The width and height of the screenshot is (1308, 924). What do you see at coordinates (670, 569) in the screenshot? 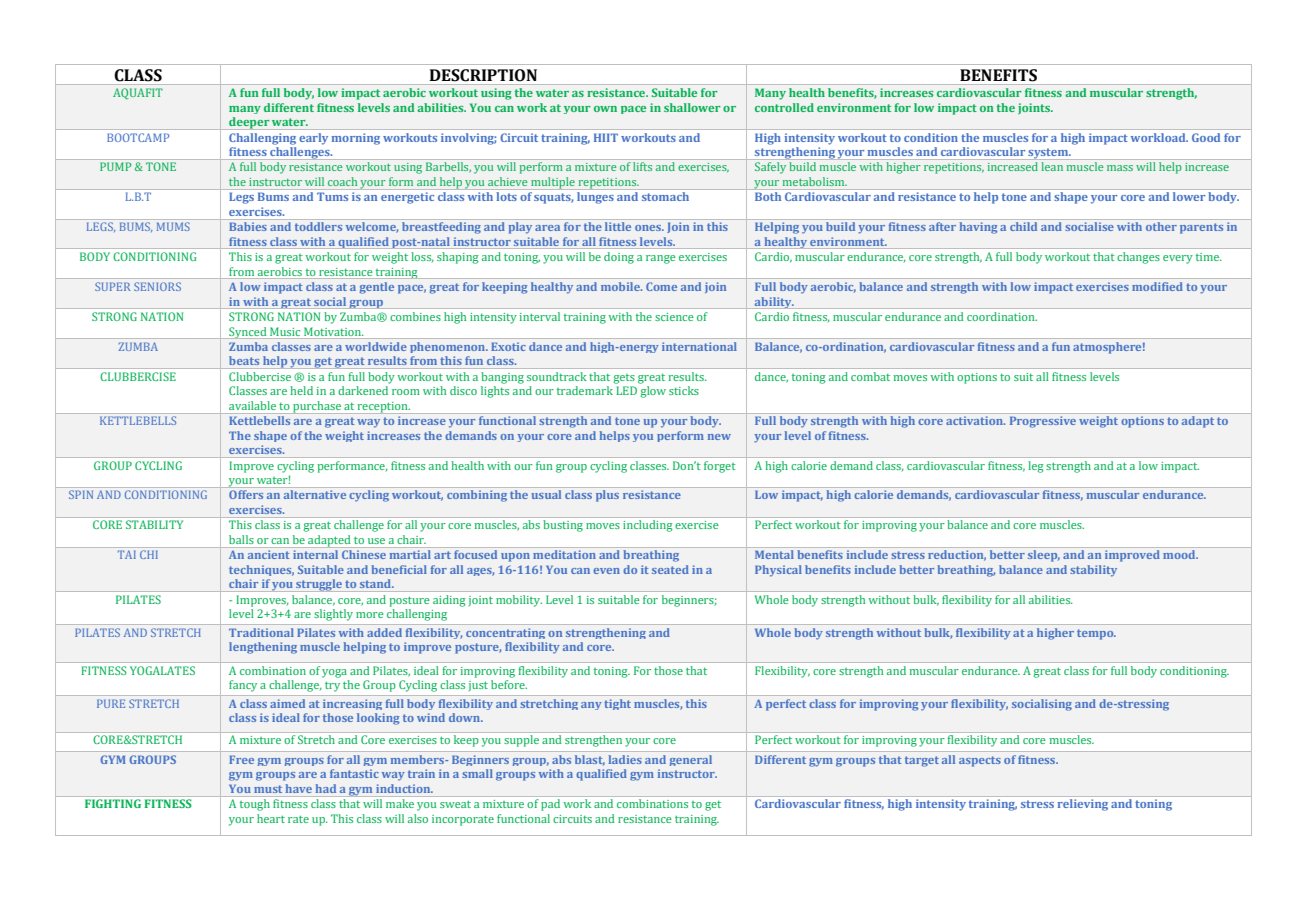
I see `seated` at bounding box center [670, 569].
